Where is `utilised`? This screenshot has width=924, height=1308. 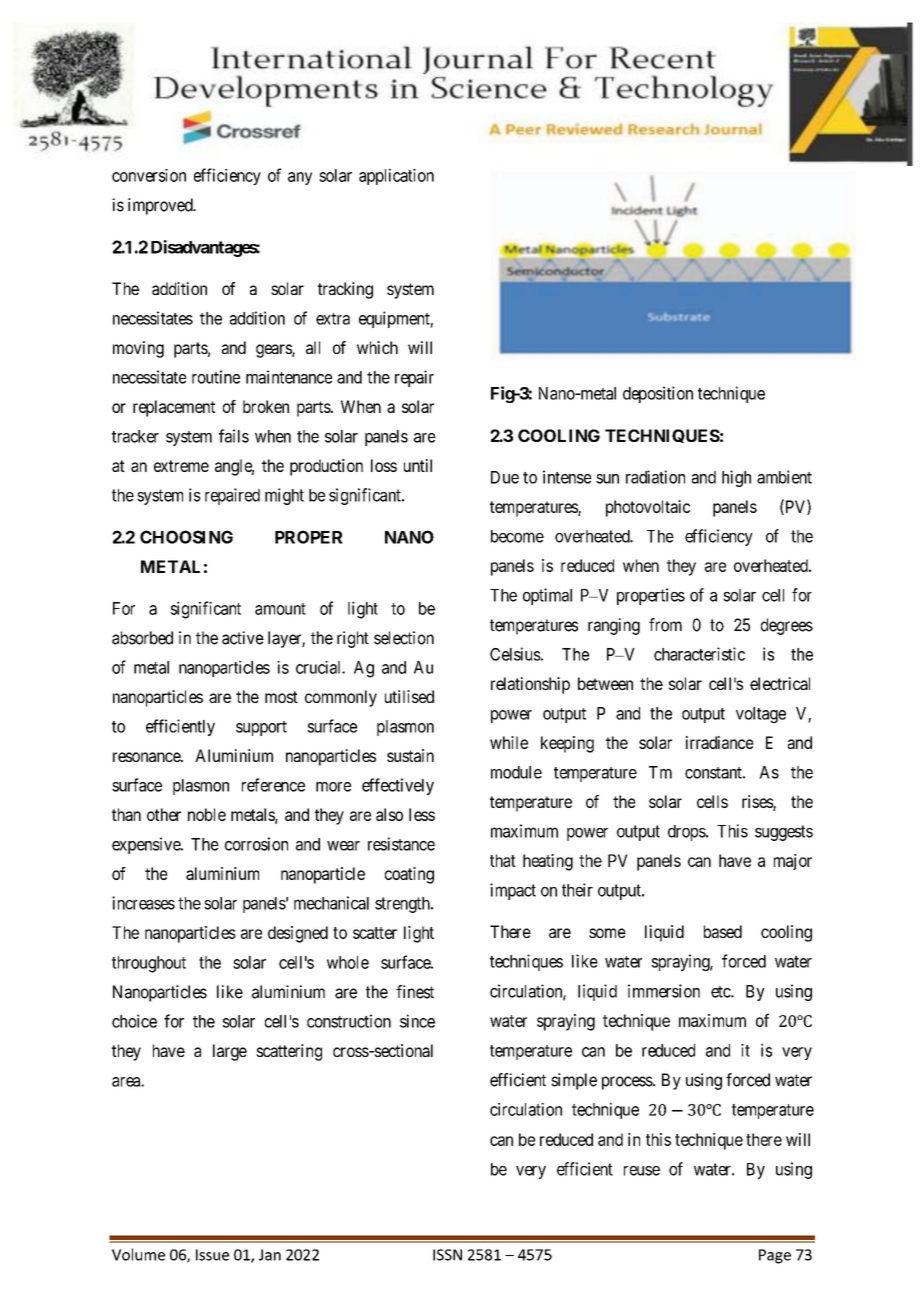 utilised is located at coordinates (409, 696).
